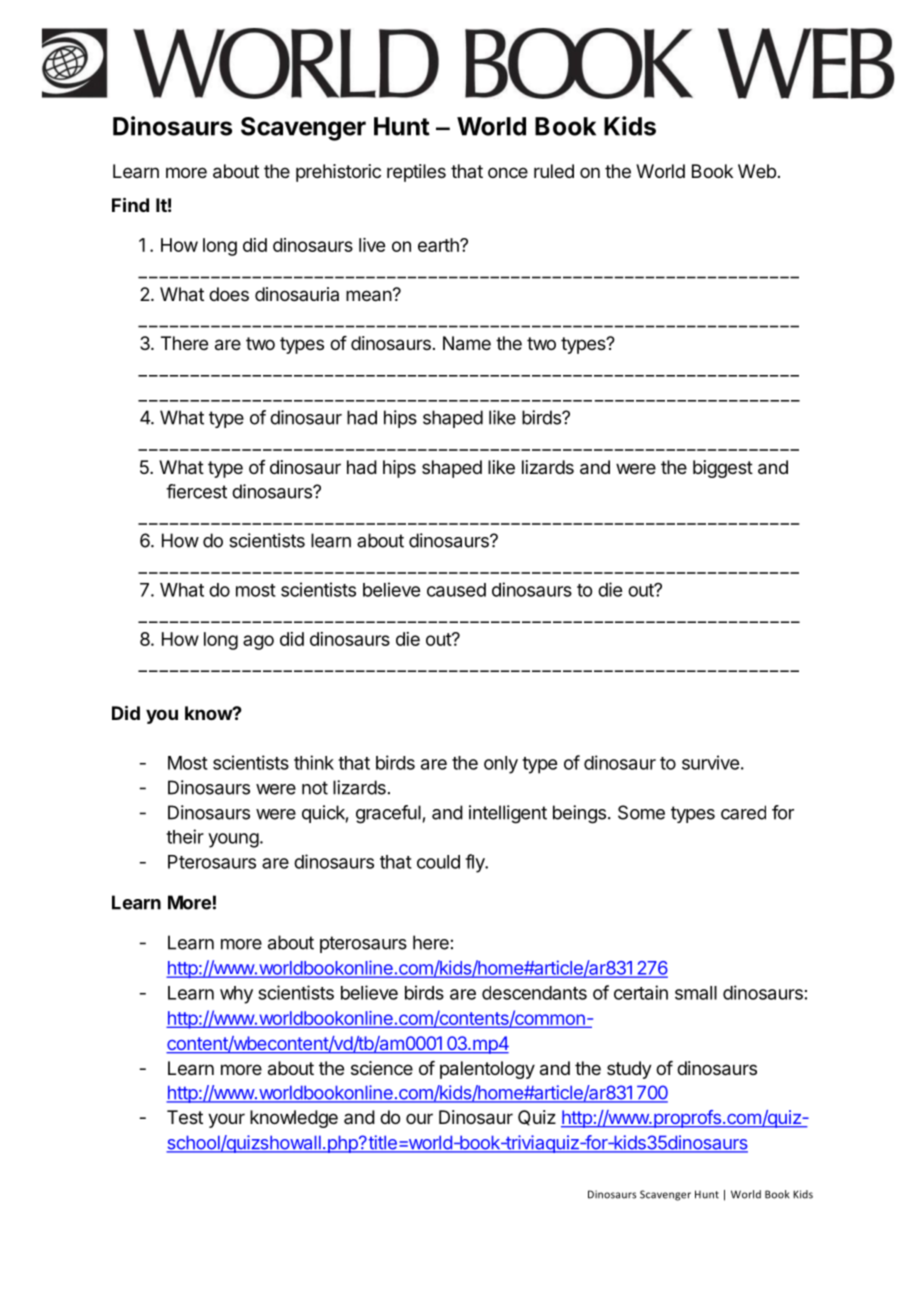 The image size is (924, 1308). Describe the element at coordinates (757, 171) in the screenshot. I see `Web` at that location.
